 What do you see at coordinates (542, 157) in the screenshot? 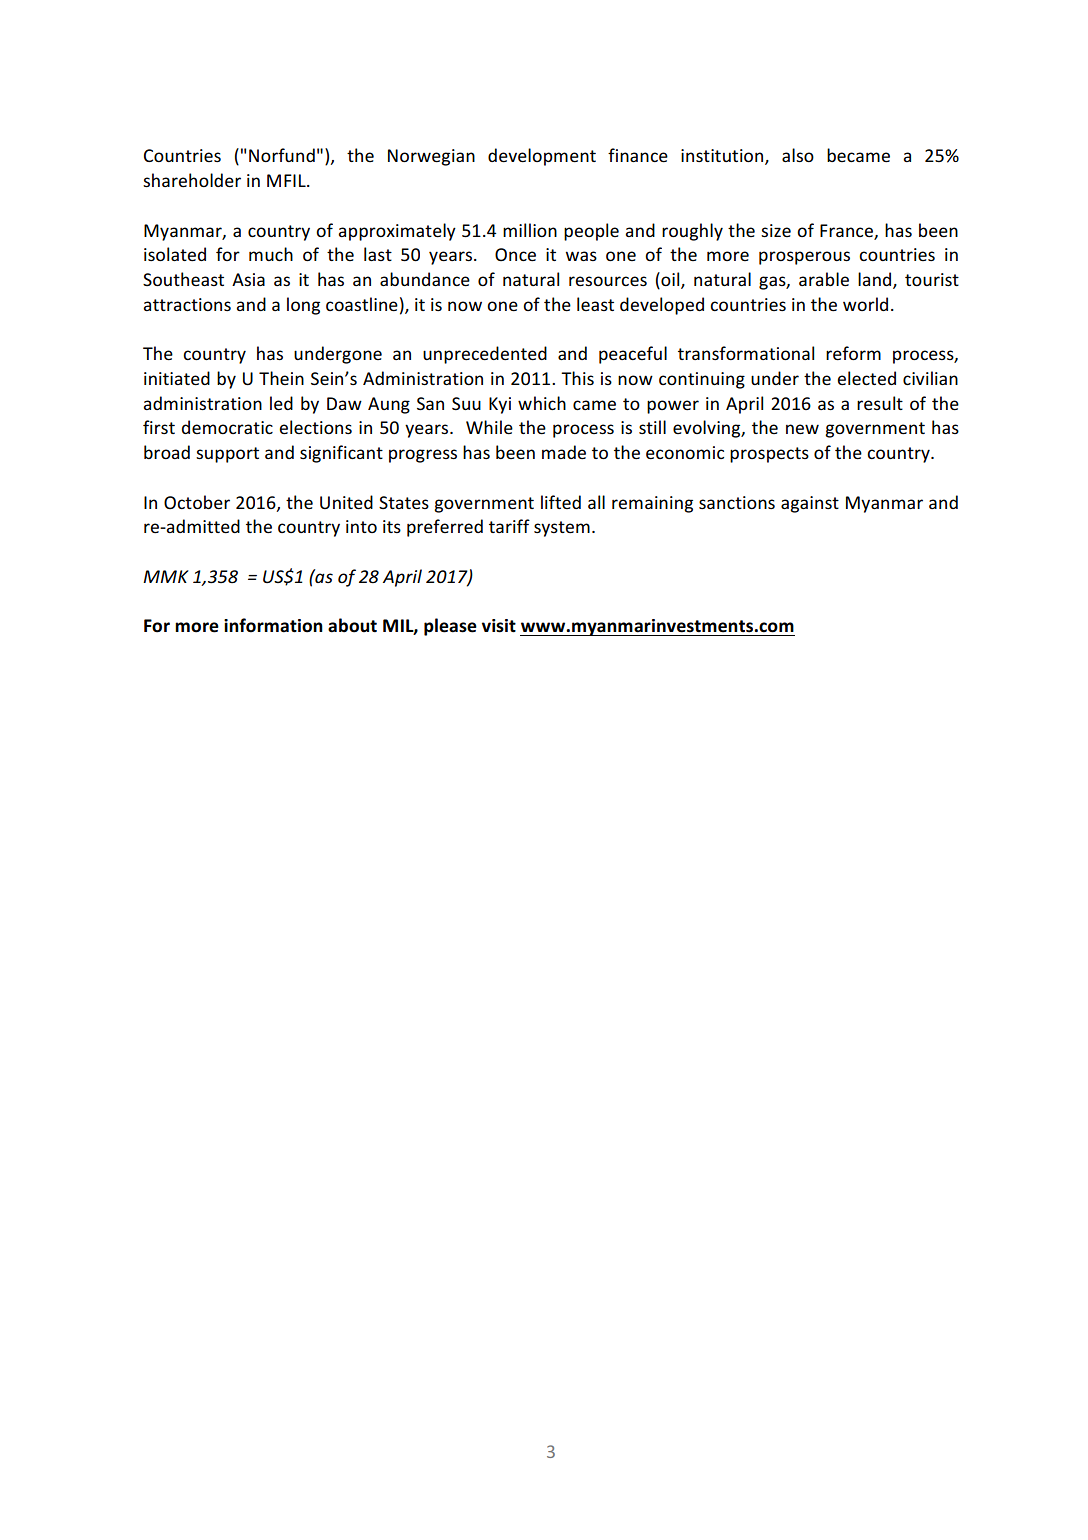
I see `development` at bounding box center [542, 157].
